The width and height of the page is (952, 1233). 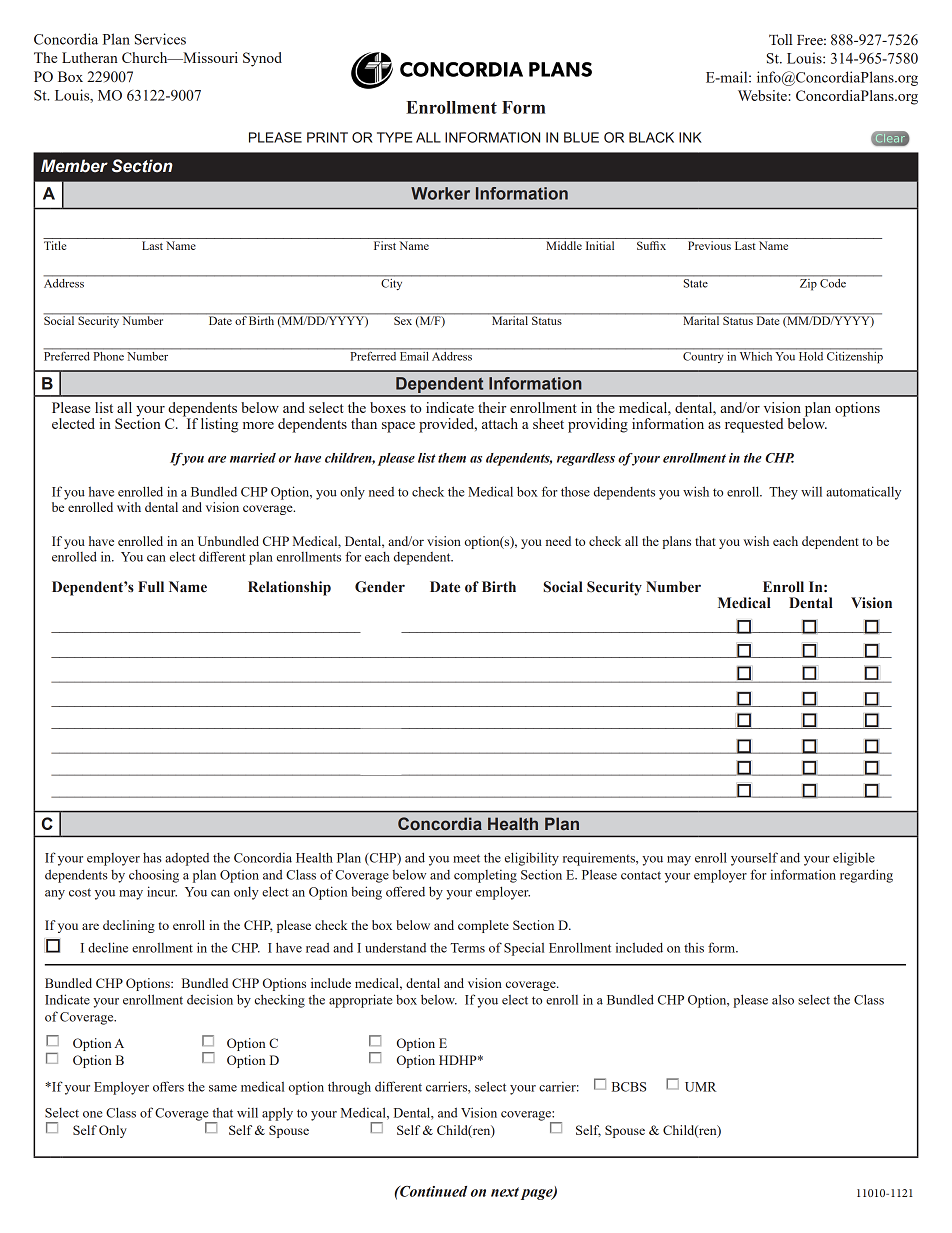 What do you see at coordinates (151, 586) in the page?
I see `Full` at bounding box center [151, 586].
